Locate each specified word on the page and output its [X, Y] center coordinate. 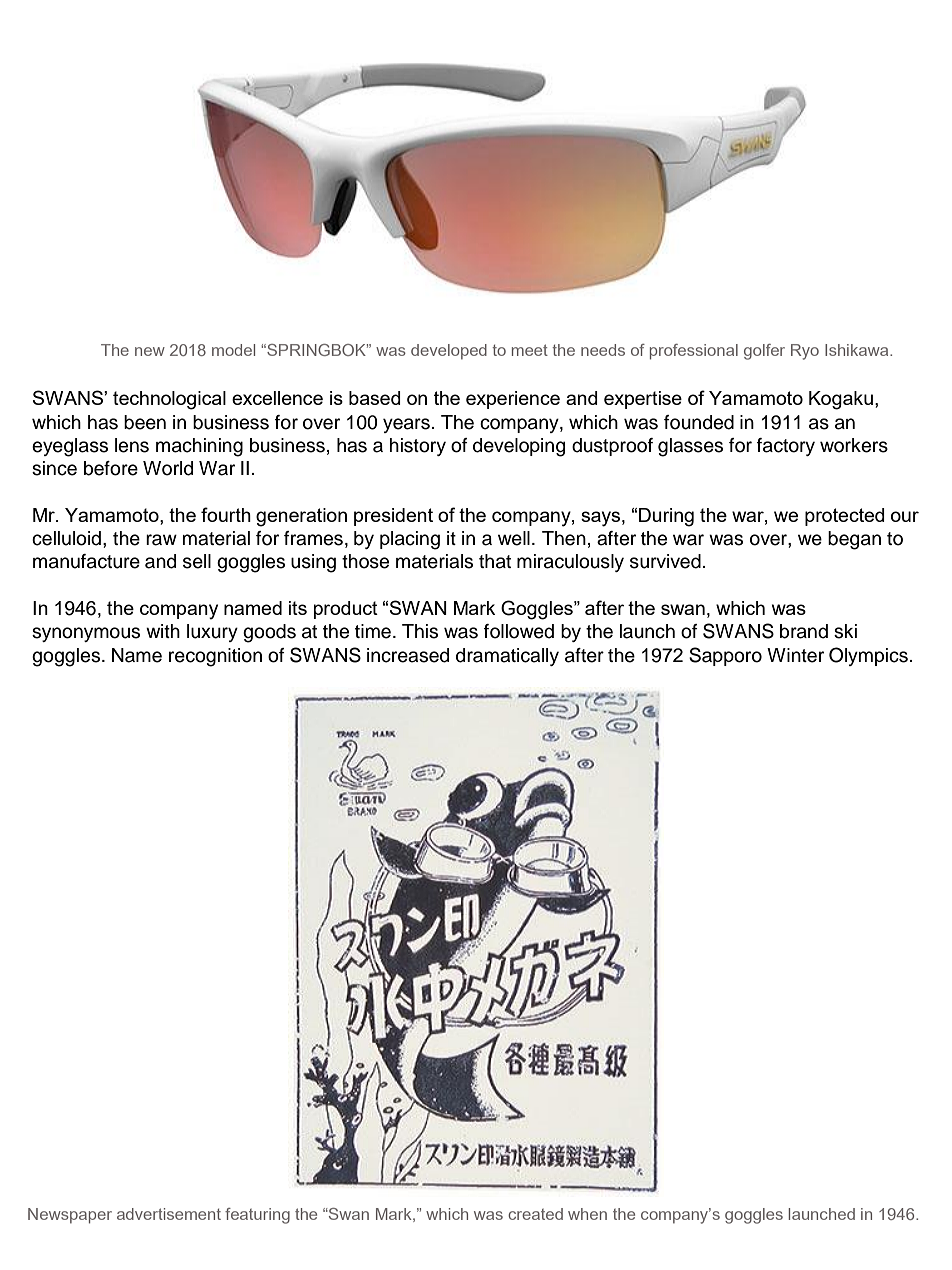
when [587, 1214]
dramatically [507, 657]
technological [169, 400]
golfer [764, 352]
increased [408, 655]
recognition [215, 657]
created [535, 1214]
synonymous [86, 634]
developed [449, 352]
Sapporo [725, 656]
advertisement [169, 1214]
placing [410, 540]
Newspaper [70, 1216]
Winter [795, 655]
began [854, 540]
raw [161, 540]
